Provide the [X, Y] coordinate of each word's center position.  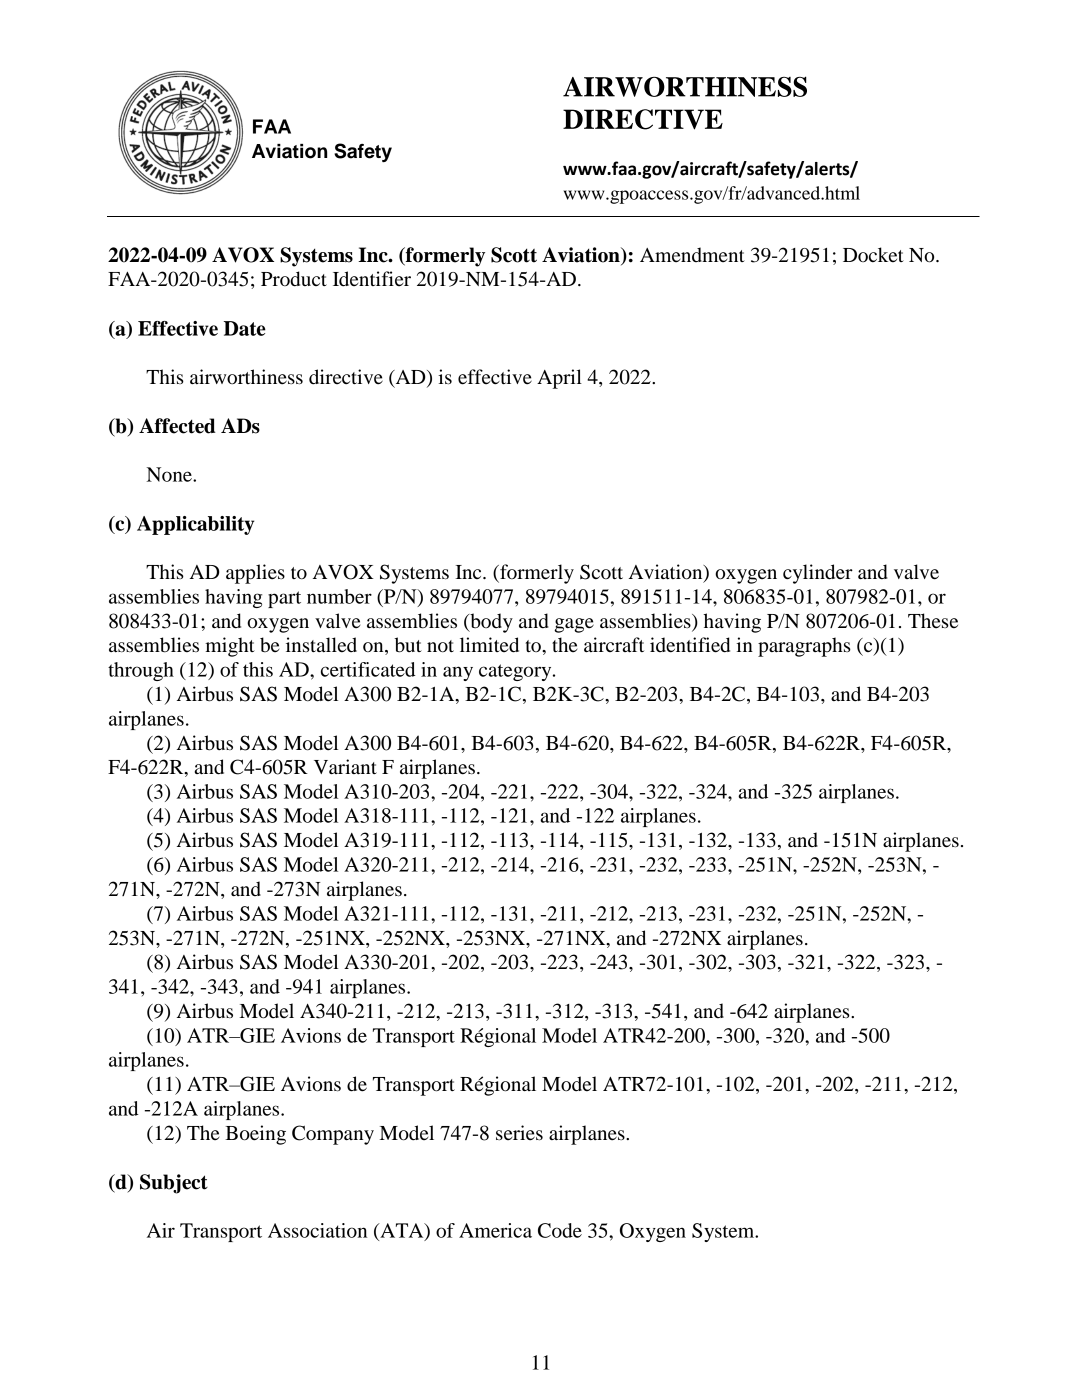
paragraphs [804, 647]
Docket [873, 254]
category [516, 672]
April [559, 379]
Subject [174, 1184]
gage [574, 625]
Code [560, 1230]
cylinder [818, 574]
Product [294, 279]
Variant [345, 766]
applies [255, 574]
